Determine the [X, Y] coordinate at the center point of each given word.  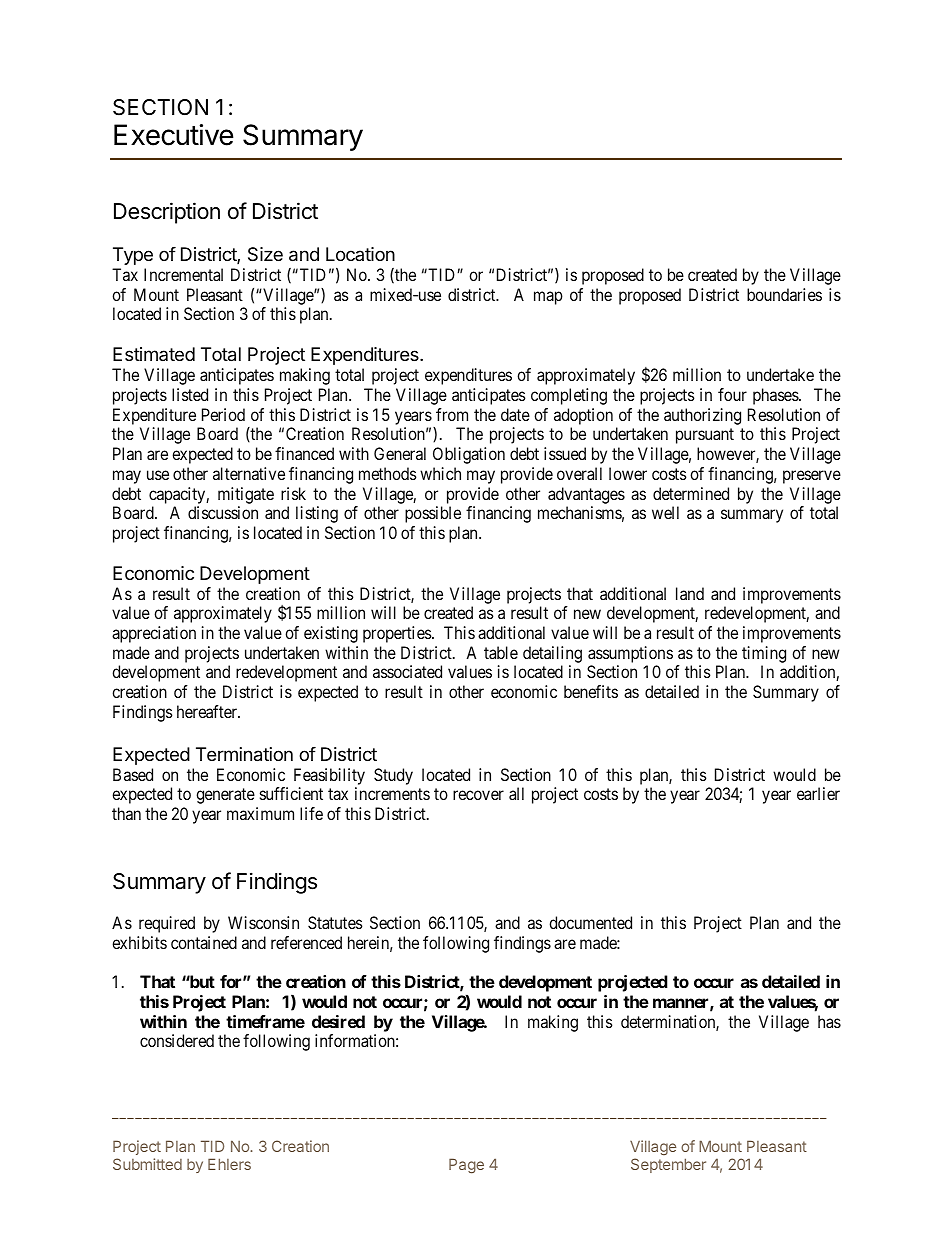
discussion [223, 512]
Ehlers [229, 1164]
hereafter [208, 711]
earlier [818, 793]
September [668, 1165]
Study [393, 776]
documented [590, 922]
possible [433, 514]
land [690, 593]
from [452, 414]
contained [204, 942]
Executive [174, 135]
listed [190, 394]
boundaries [784, 294]
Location [360, 254]
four [732, 394]
